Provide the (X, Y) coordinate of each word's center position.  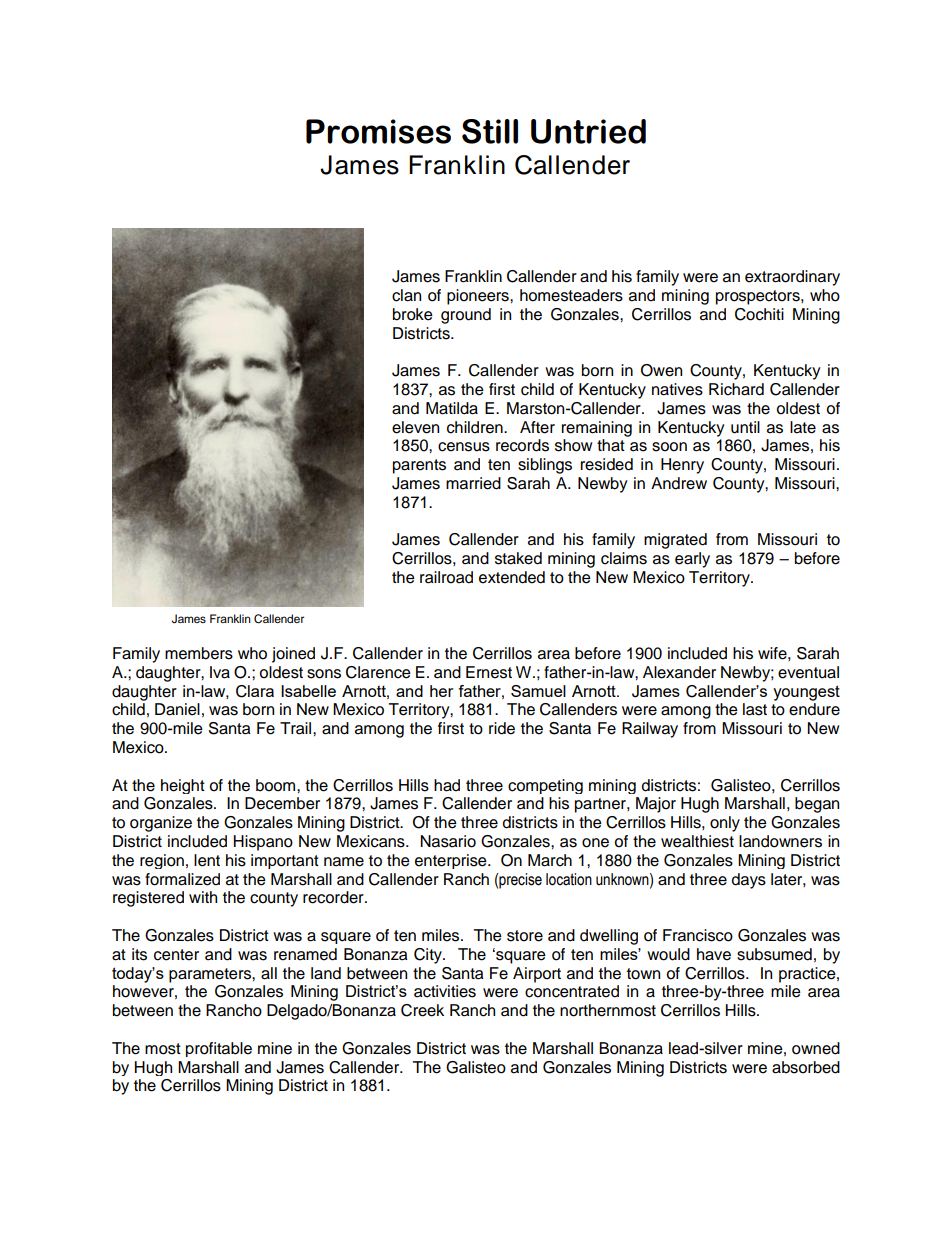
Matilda (452, 408)
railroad (446, 577)
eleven (415, 427)
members (199, 653)
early (692, 560)
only (725, 824)
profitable (219, 1049)
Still (490, 131)
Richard (736, 389)
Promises (378, 131)
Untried (588, 131)
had (447, 785)
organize (161, 824)
